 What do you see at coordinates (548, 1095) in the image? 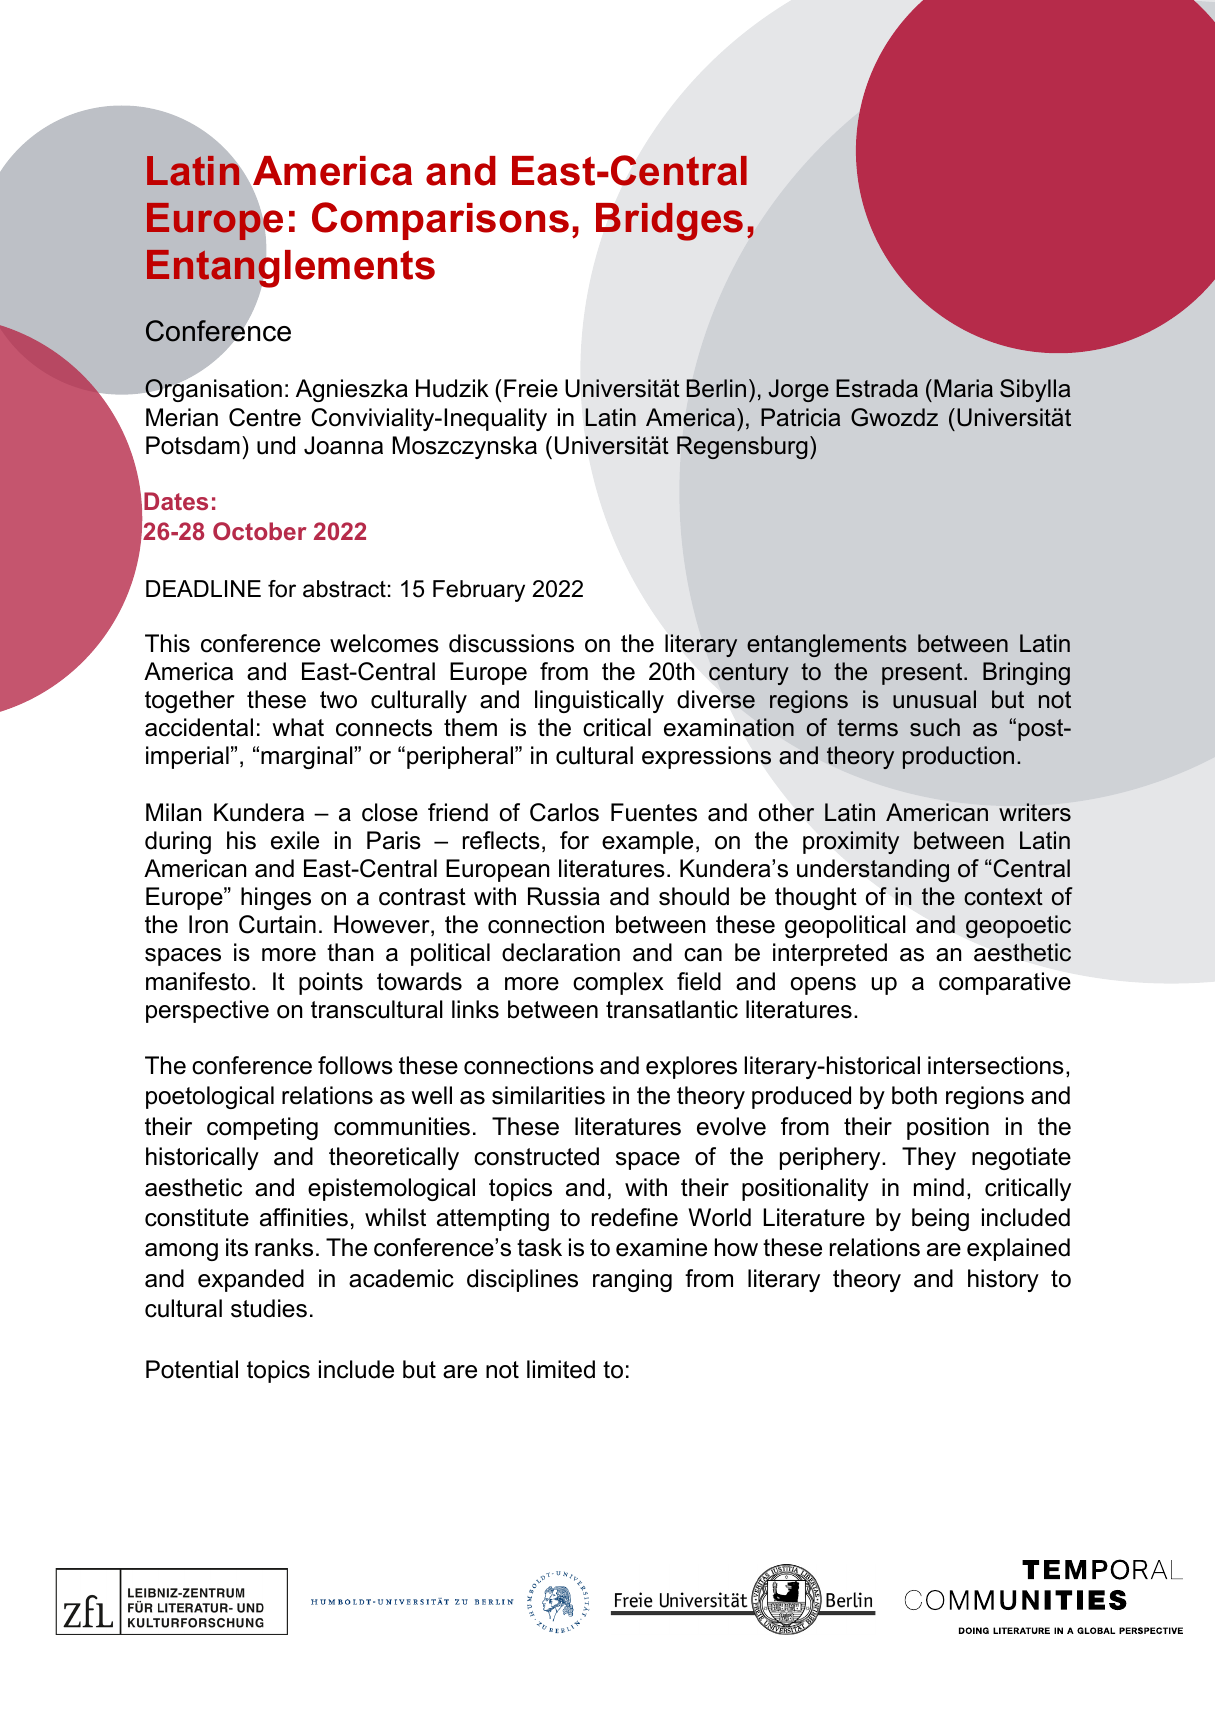
I see `similarities` at bounding box center [548, 1095].
